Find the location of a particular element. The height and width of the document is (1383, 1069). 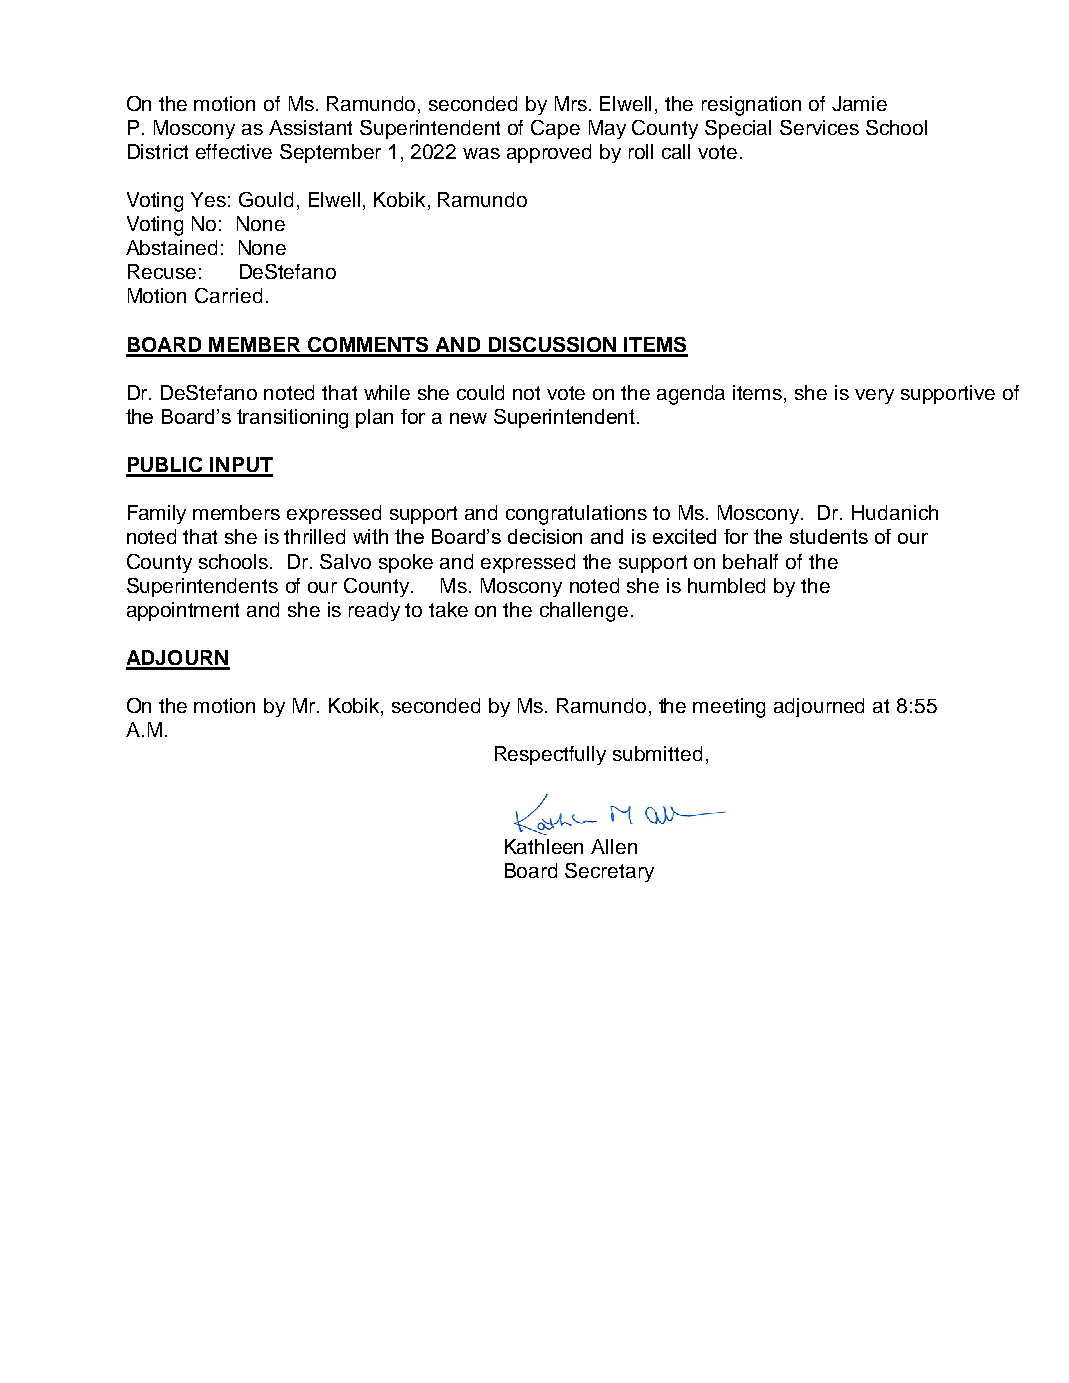

Services is located at coordinates (819, 127).
